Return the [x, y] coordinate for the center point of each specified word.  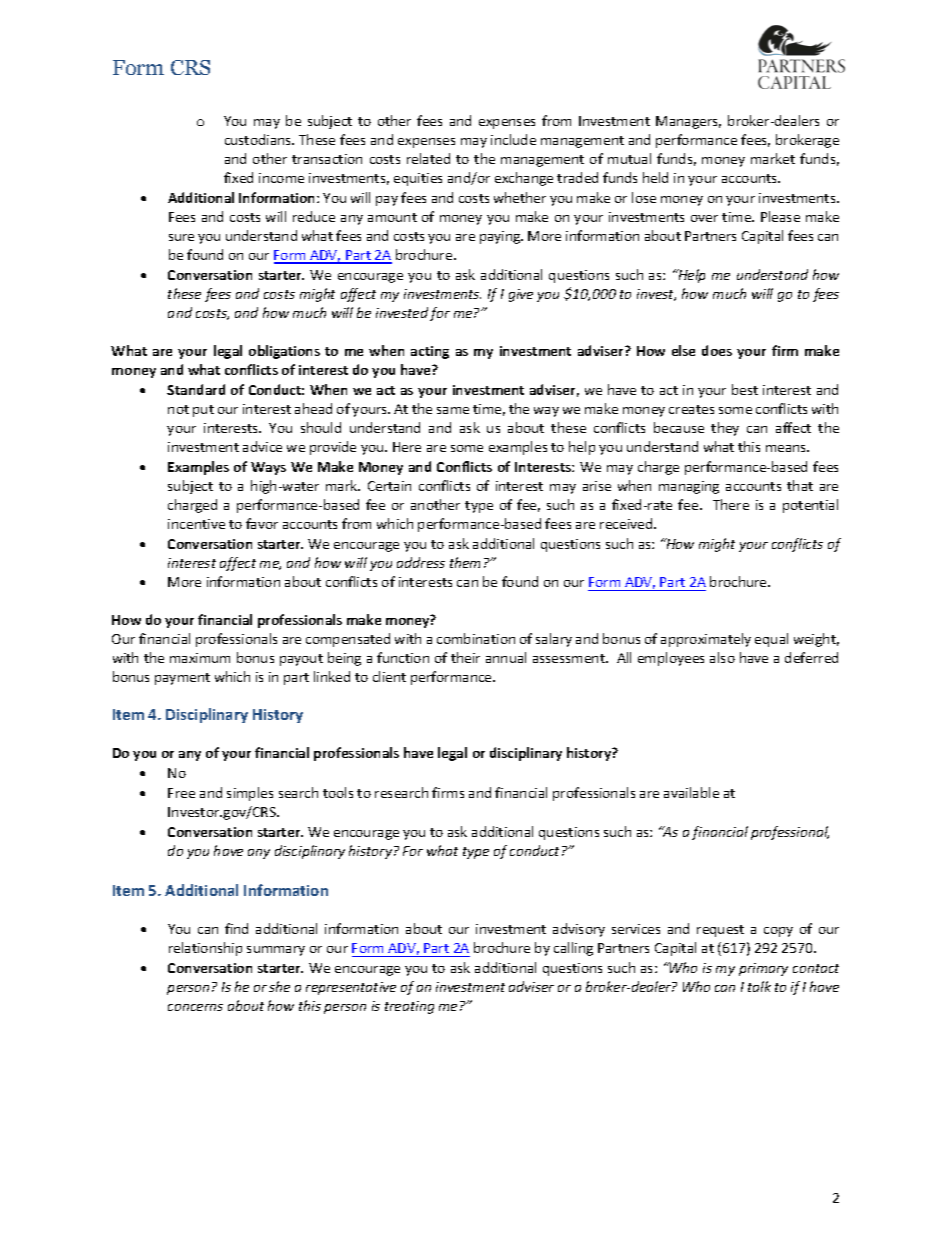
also [722, 657]
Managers [688, 122]
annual [506, 657]
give [521, 295]
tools [338, 792]
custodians [259, 139]
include [513, 139]
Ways [268, 468]
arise [597, 486]
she [279, 986]
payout [301, 660]
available [691, 792]
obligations [284, 352]
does [717, 350]
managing [689, 487]
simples [250, 794]
